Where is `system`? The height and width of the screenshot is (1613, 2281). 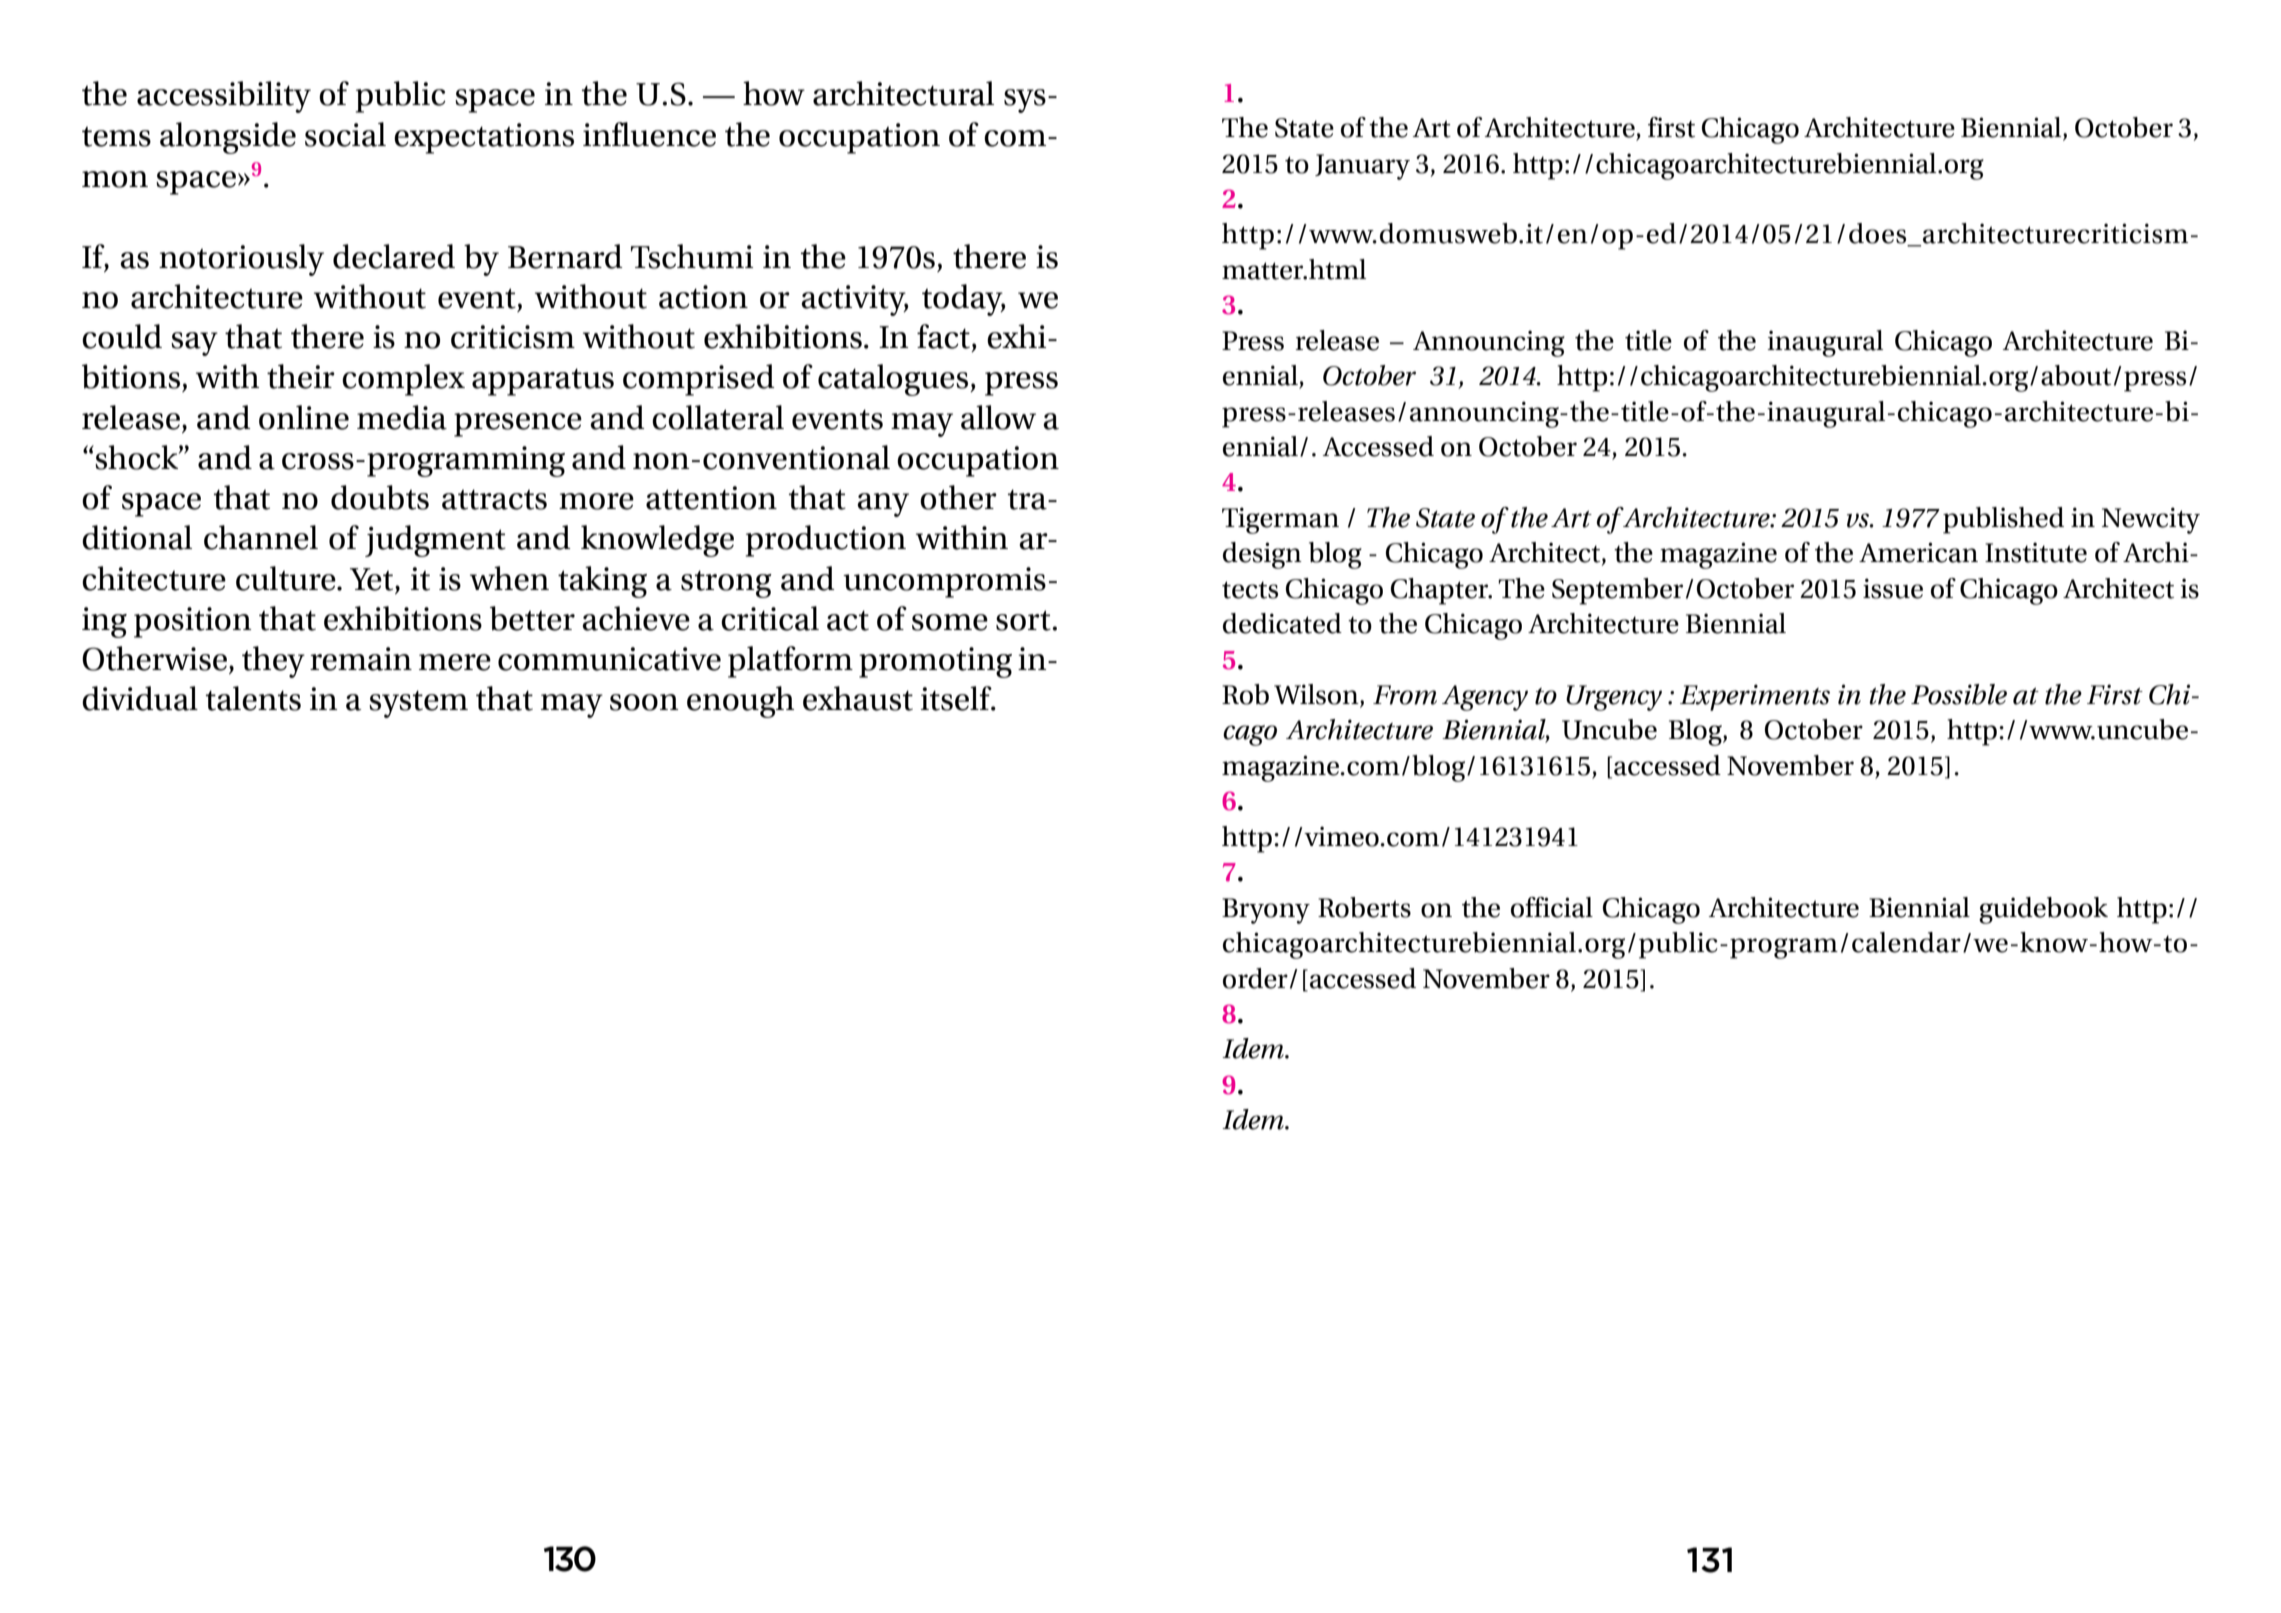
system is located at coordinates (418, 704).
